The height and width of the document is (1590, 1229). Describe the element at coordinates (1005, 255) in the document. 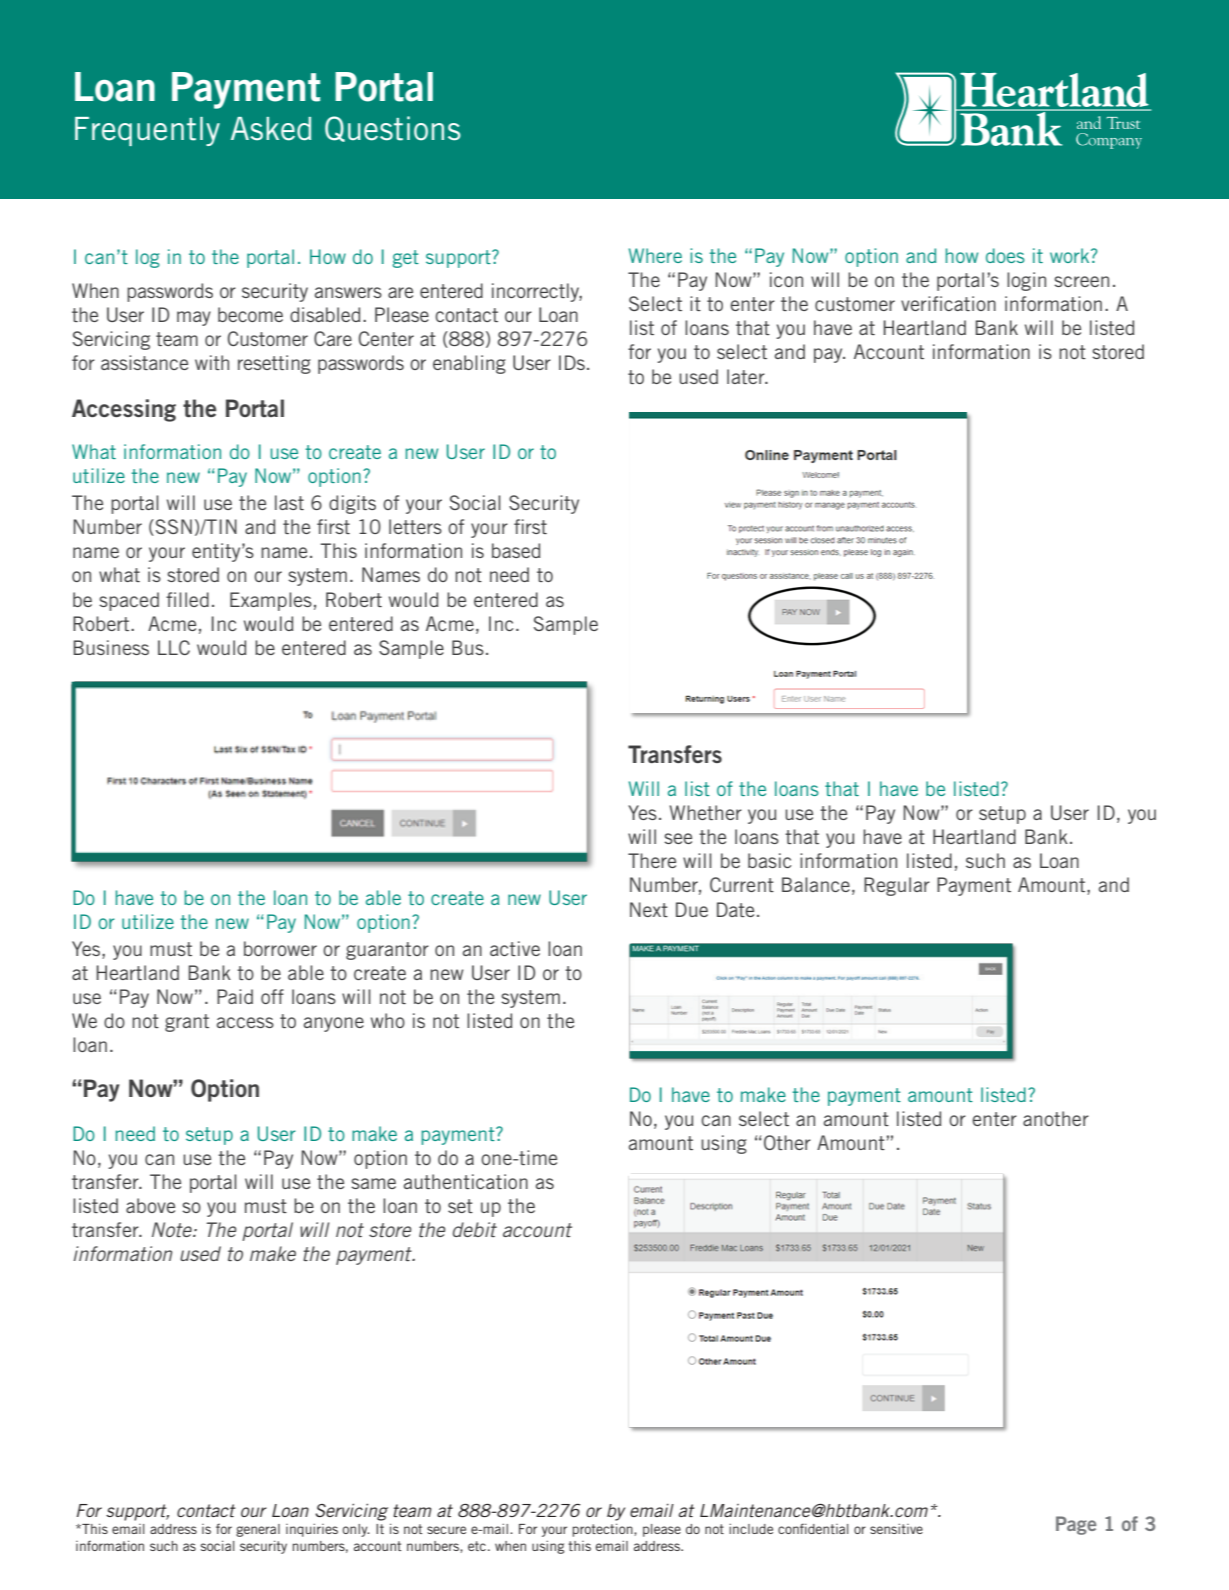

I see `does` at that location.
